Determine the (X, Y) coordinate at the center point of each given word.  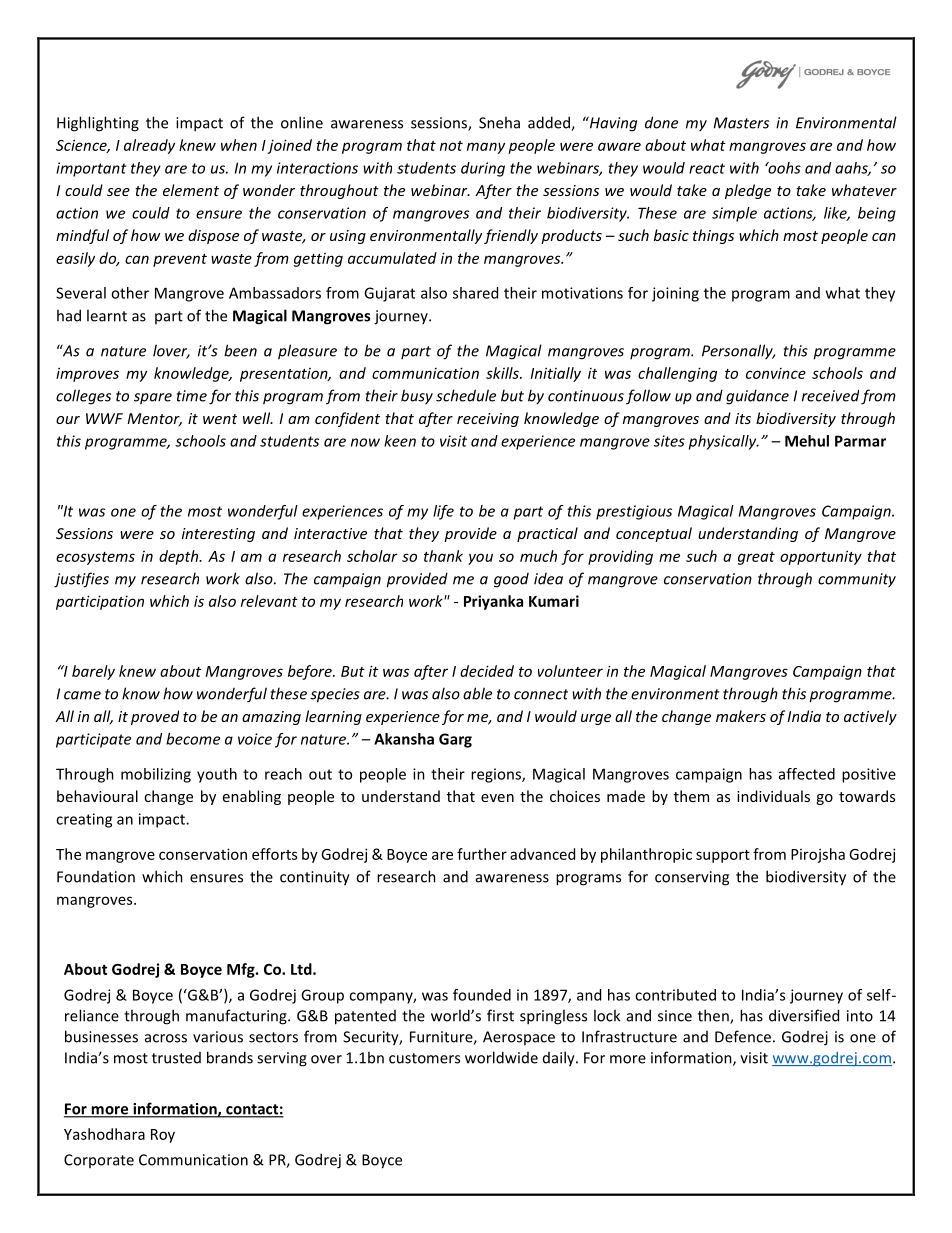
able (477, 693)
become (193, 739)
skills (503, 373)
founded (482, 995)
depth (180, 557)
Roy (163, 1136)
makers (741, 716)
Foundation (96, 877)
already (149, 146)
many (486, 148)
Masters (741, 123)
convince (776, 373)
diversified (804, 1015)
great (756, 558)
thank (443, 556)
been (240, 350)
